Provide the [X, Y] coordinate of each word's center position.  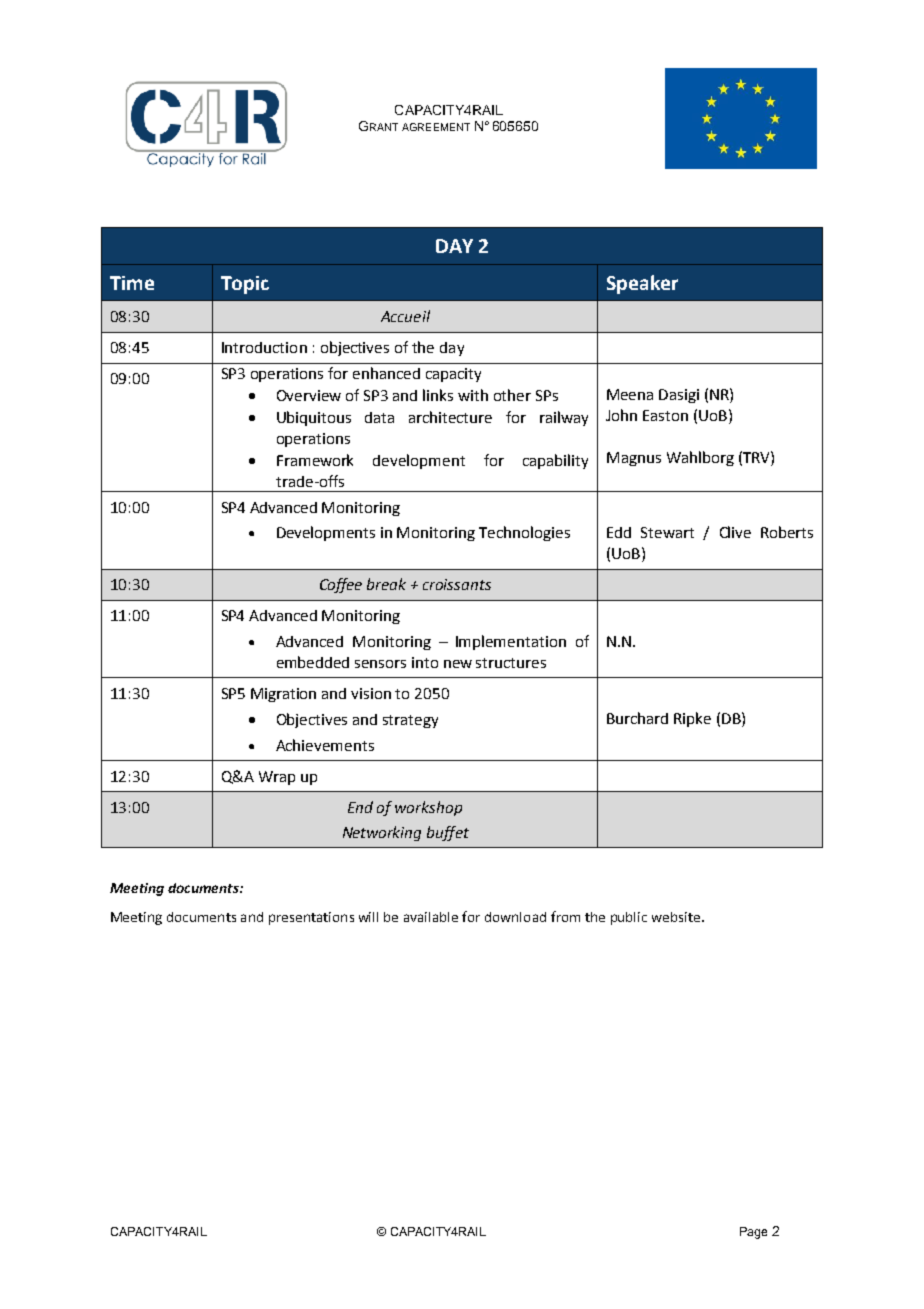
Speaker [642, 284]
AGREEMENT [436, 127]
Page [753, 1233]
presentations [311, 918]
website [677, 917]
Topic [245, 285]
